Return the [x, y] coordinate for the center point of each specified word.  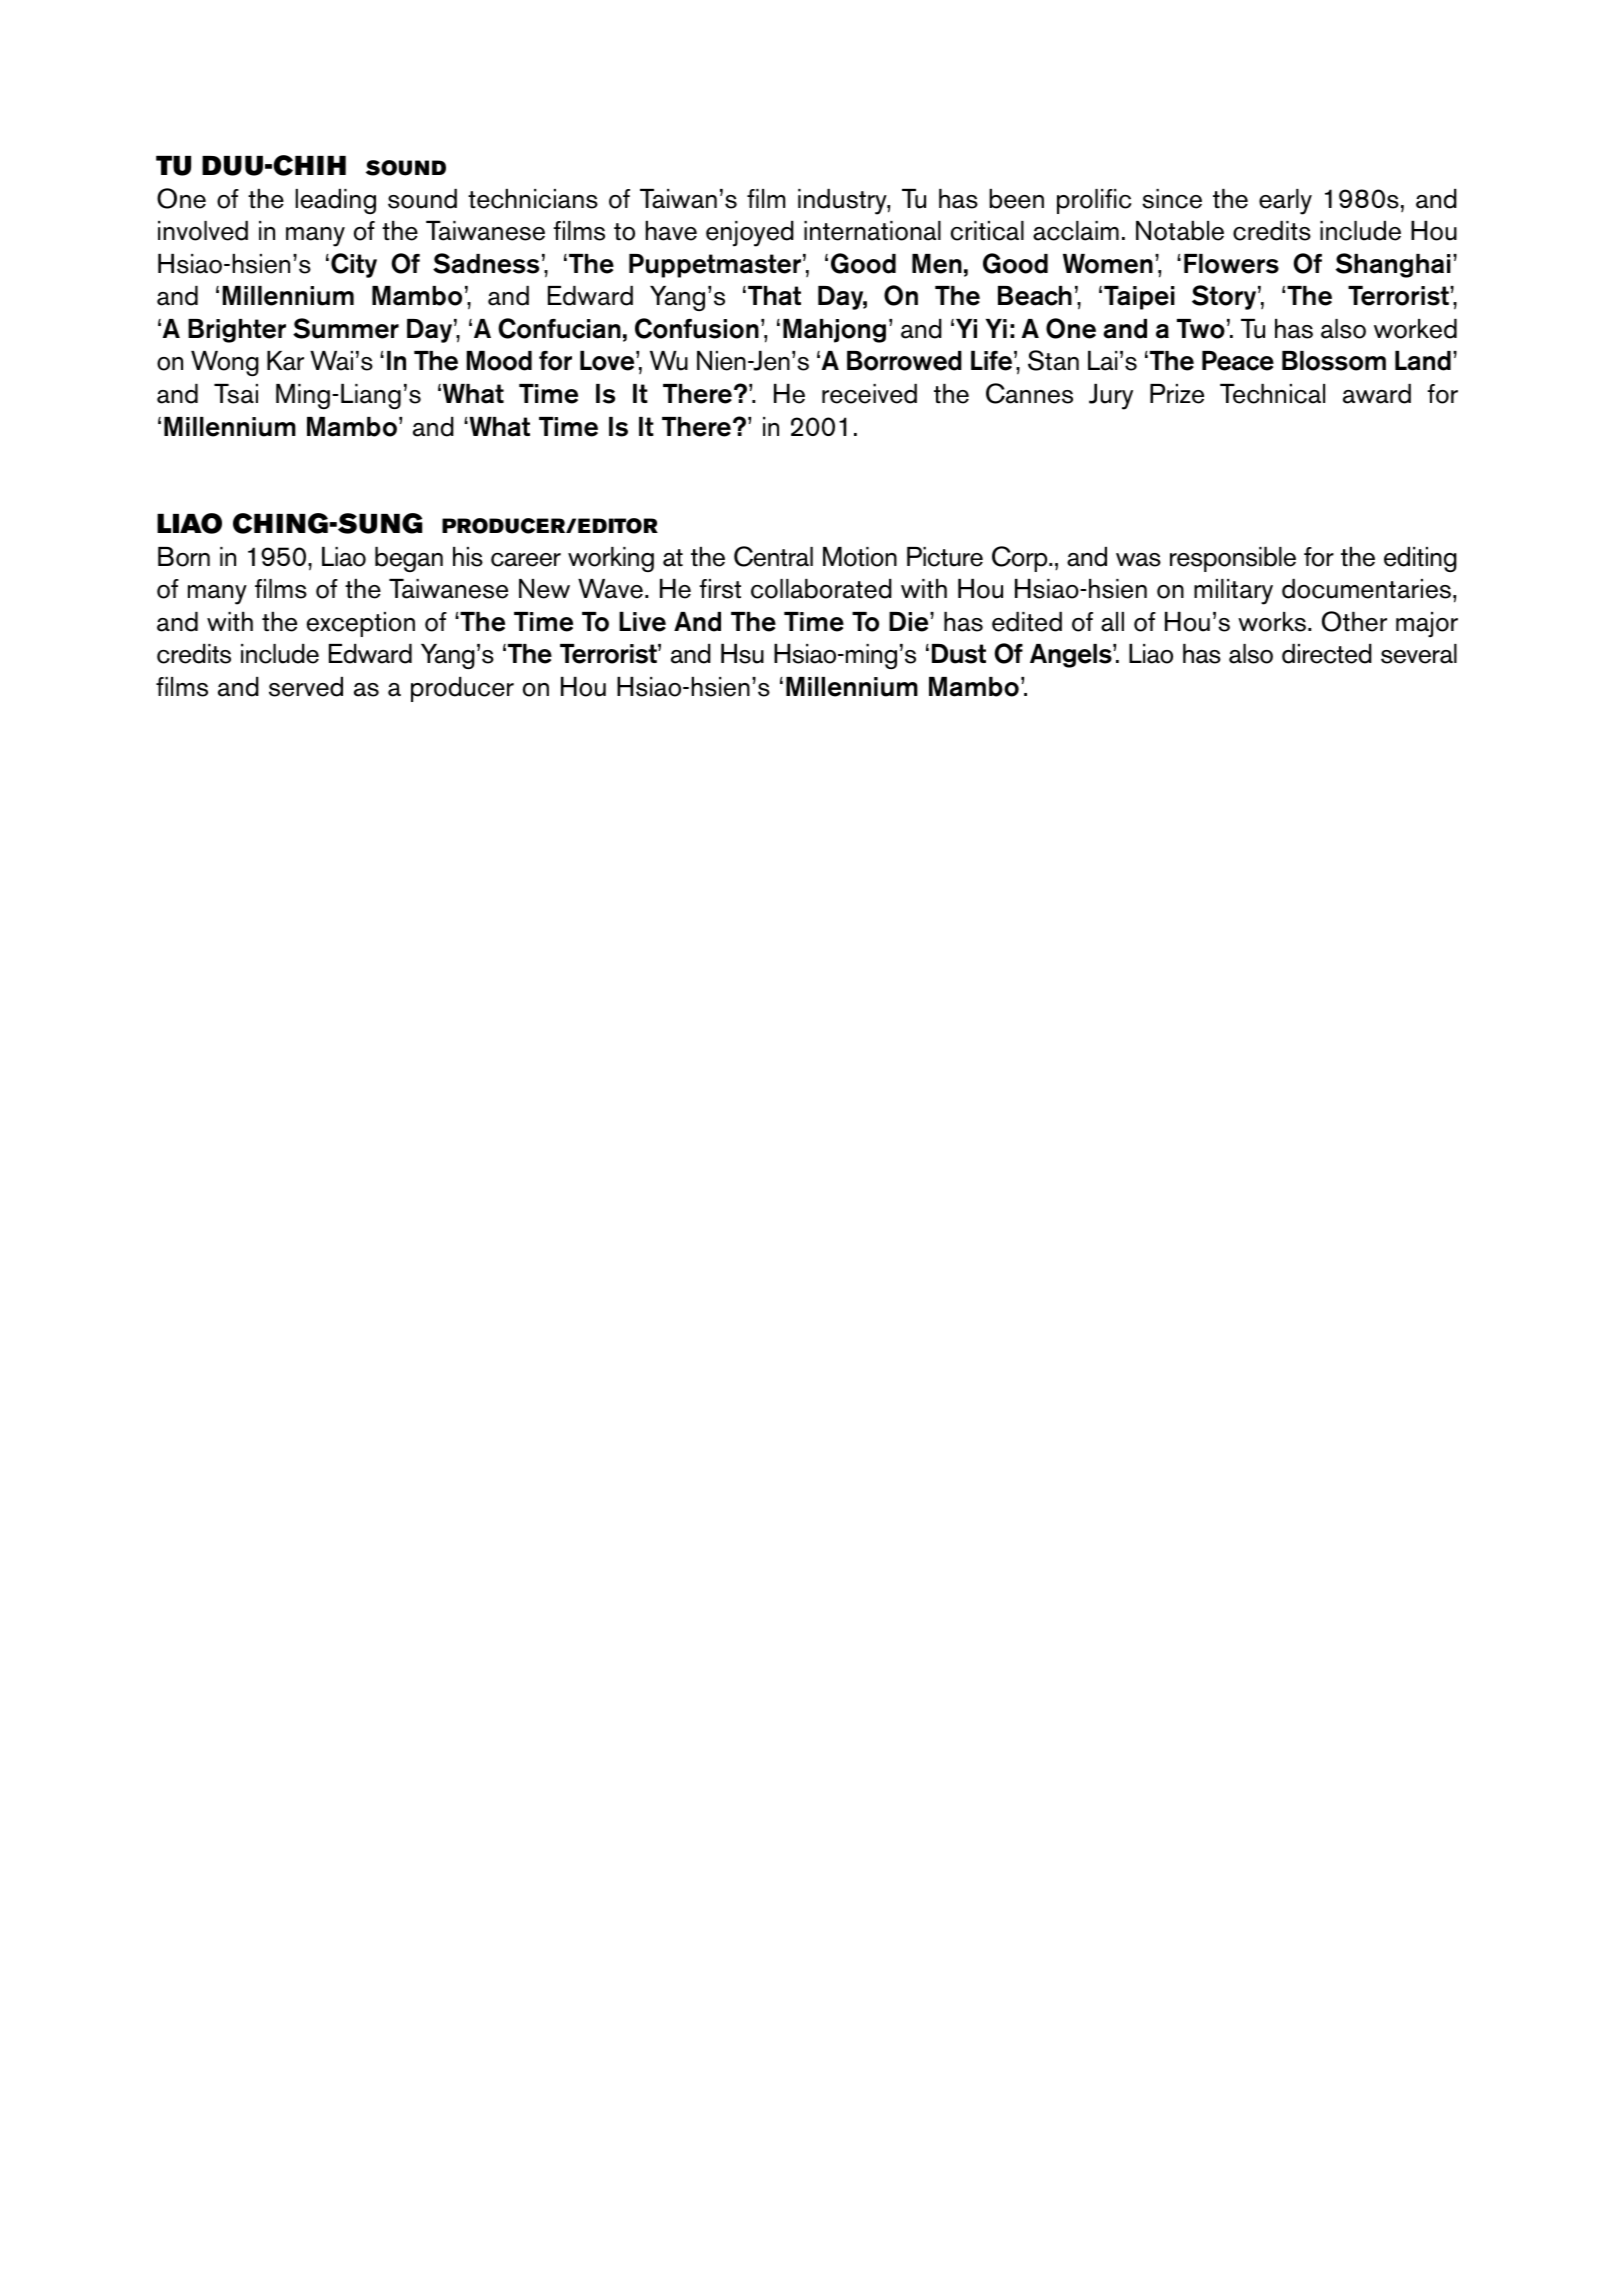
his [468, 557]
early [1285, 202]
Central [773, 556]
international [872, 231]
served [306, 687]
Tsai [236, 394]
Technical [1272, 394]
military [1233, 592]
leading [335, 201]
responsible [1233, 559]
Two [1201, 329]
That [774, 296]
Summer [346, 328]
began [409, 559]
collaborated [821, 589]
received [869, 394]
